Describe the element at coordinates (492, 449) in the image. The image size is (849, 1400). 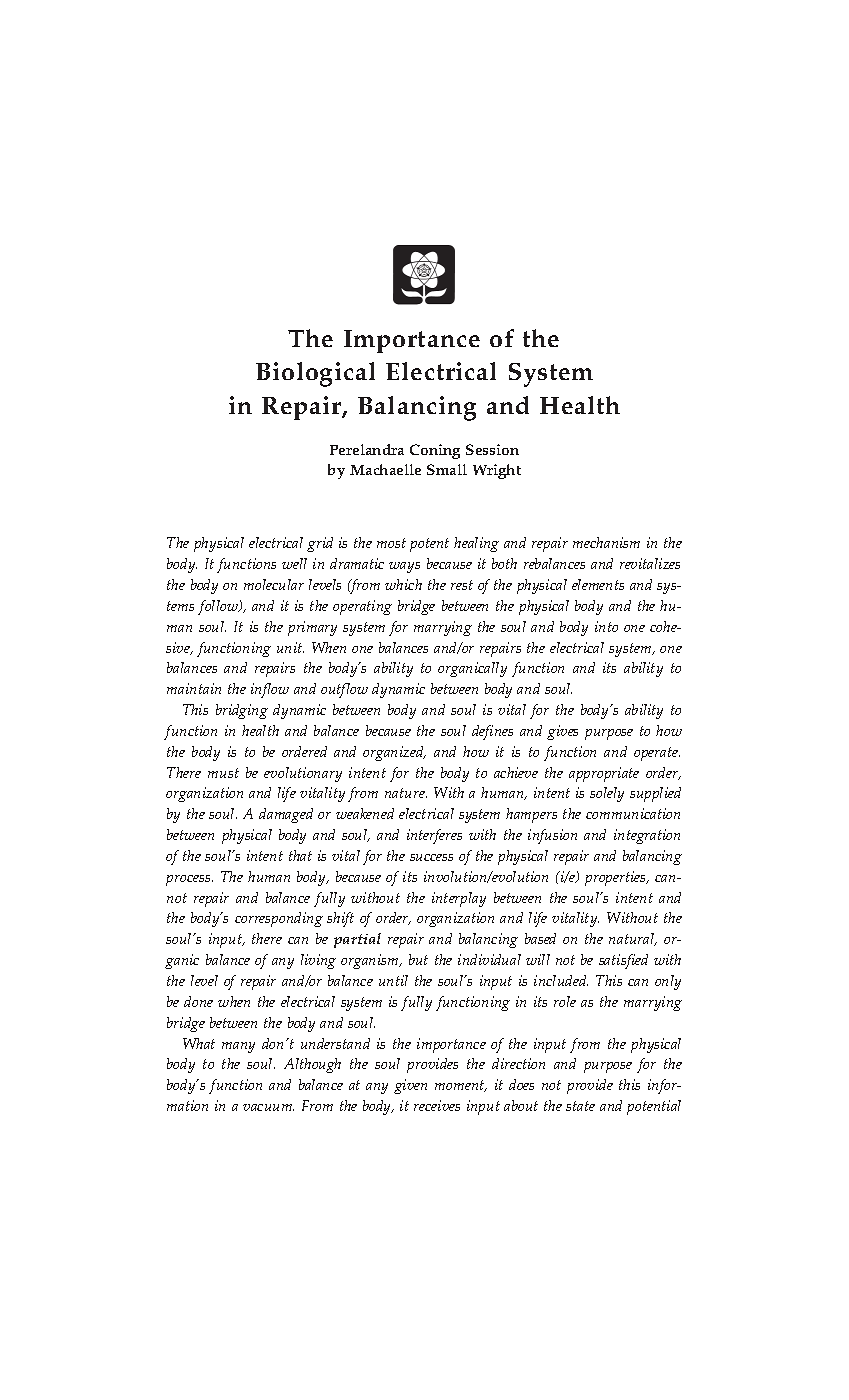
I see `Session` at that location.
